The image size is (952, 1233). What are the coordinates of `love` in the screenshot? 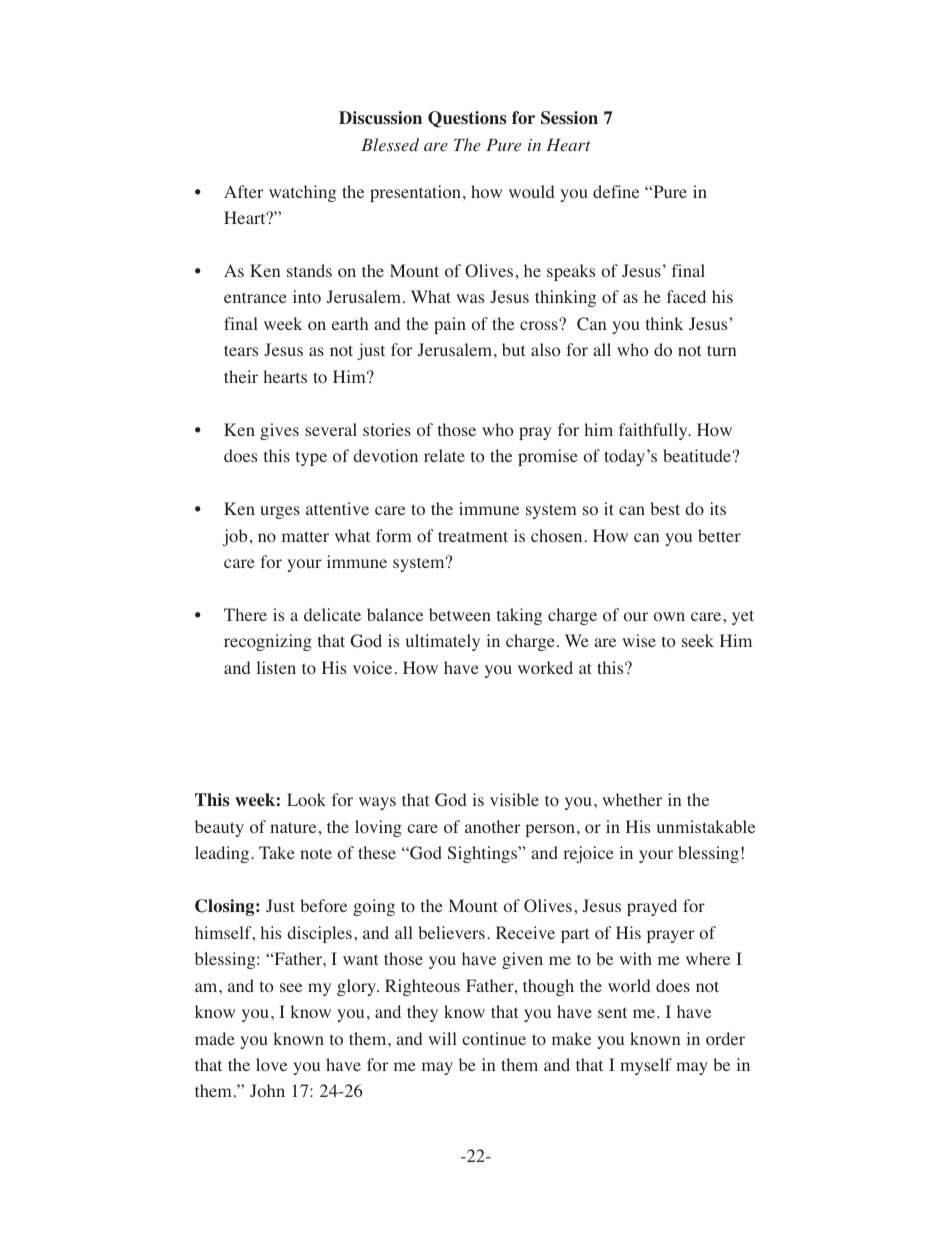 It's located at (271, 1065).
